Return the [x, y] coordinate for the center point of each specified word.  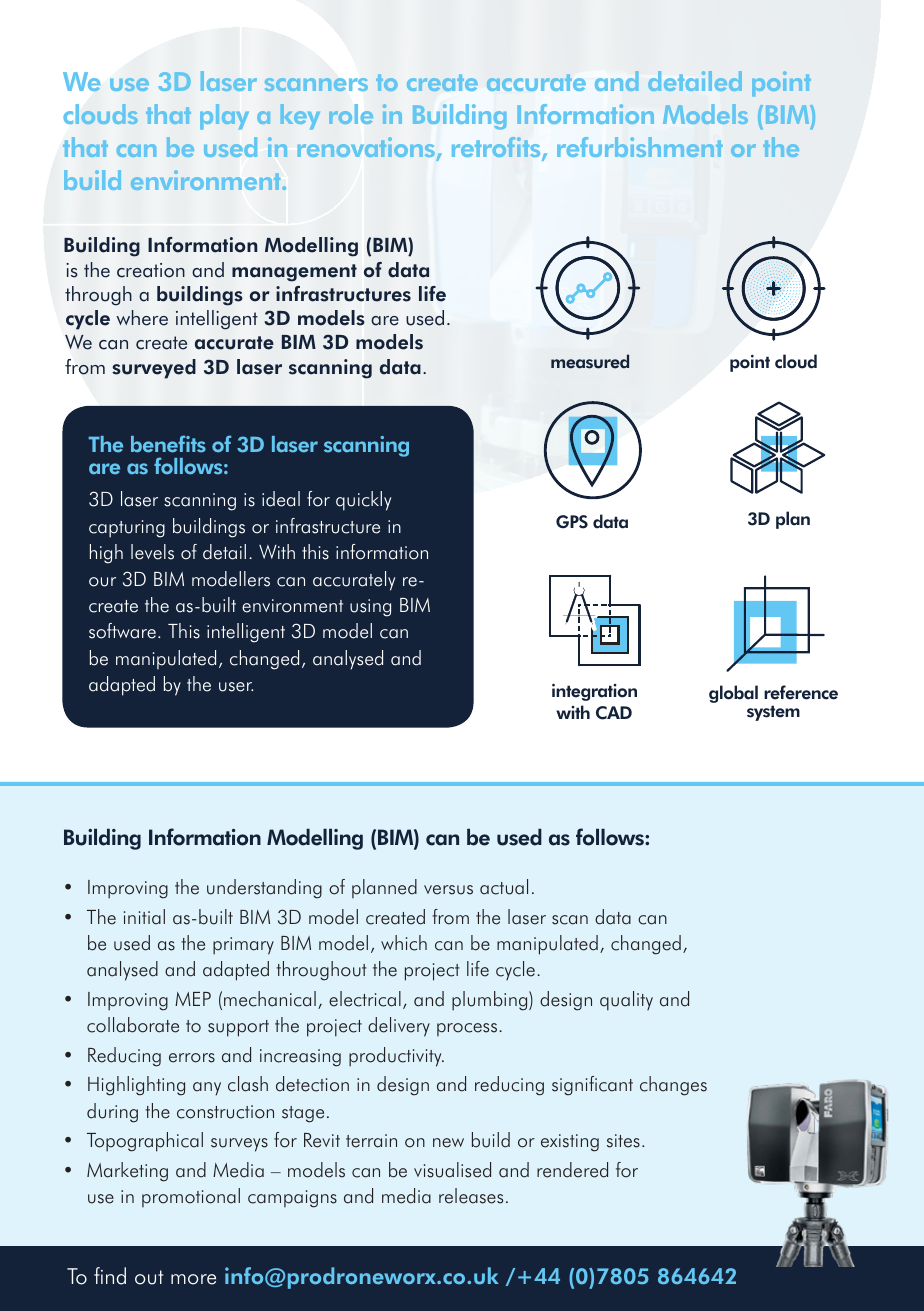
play [224, 116]
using [370, 608]
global [733, 694]
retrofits [497, 149]
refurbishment [640, 147]
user [236, 687]
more [193, 1279]
